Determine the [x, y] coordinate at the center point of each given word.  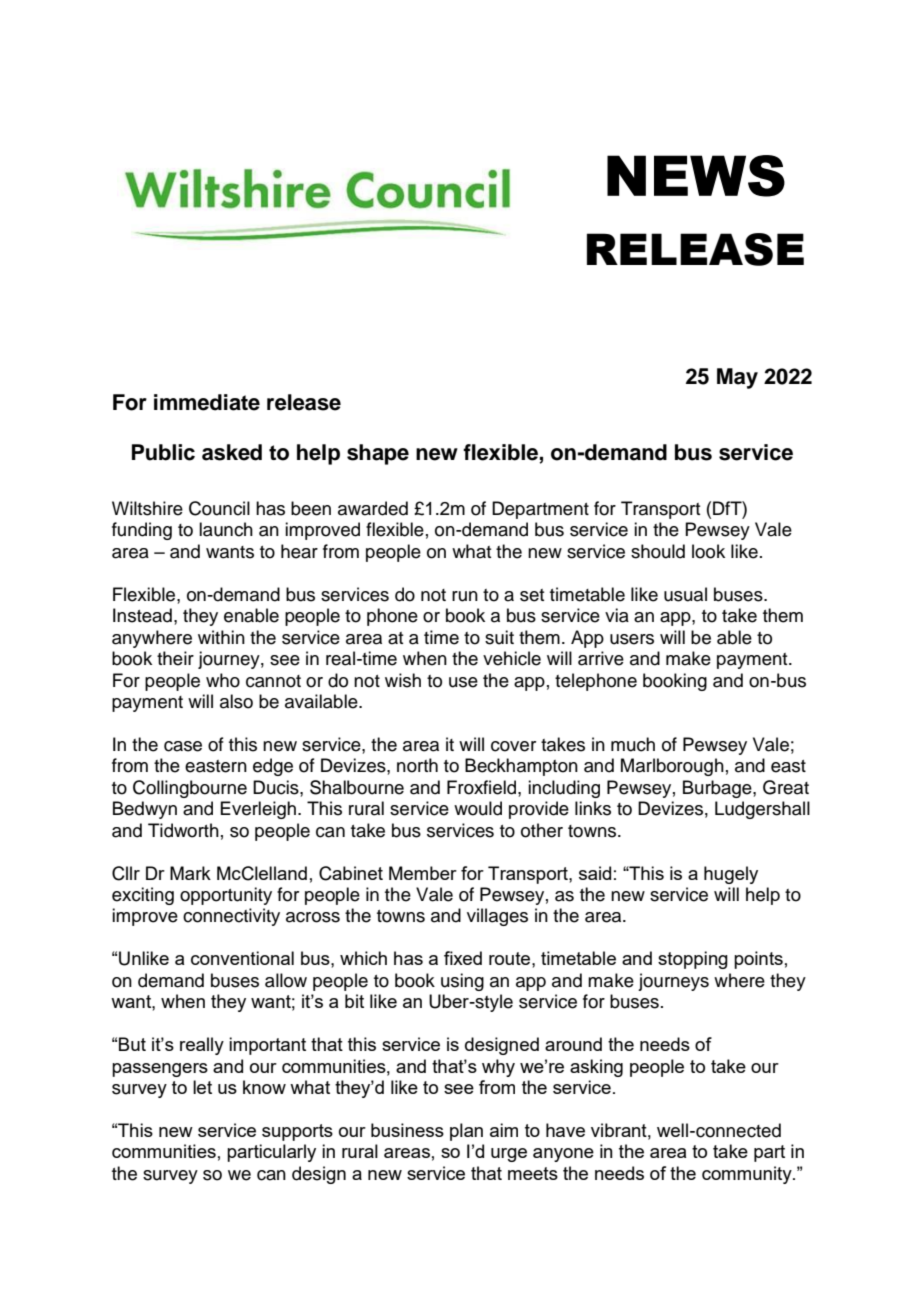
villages [497, 917]
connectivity [231, 917]
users [632, 639]
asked [232, 452]
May [737, 378]
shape [378, 454]
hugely [731, 875]
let [202, 1087]
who [223, 680]
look [708, 551]
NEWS [696, 176]
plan [466, 1132]
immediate [207, 402]
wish [403, 680]
